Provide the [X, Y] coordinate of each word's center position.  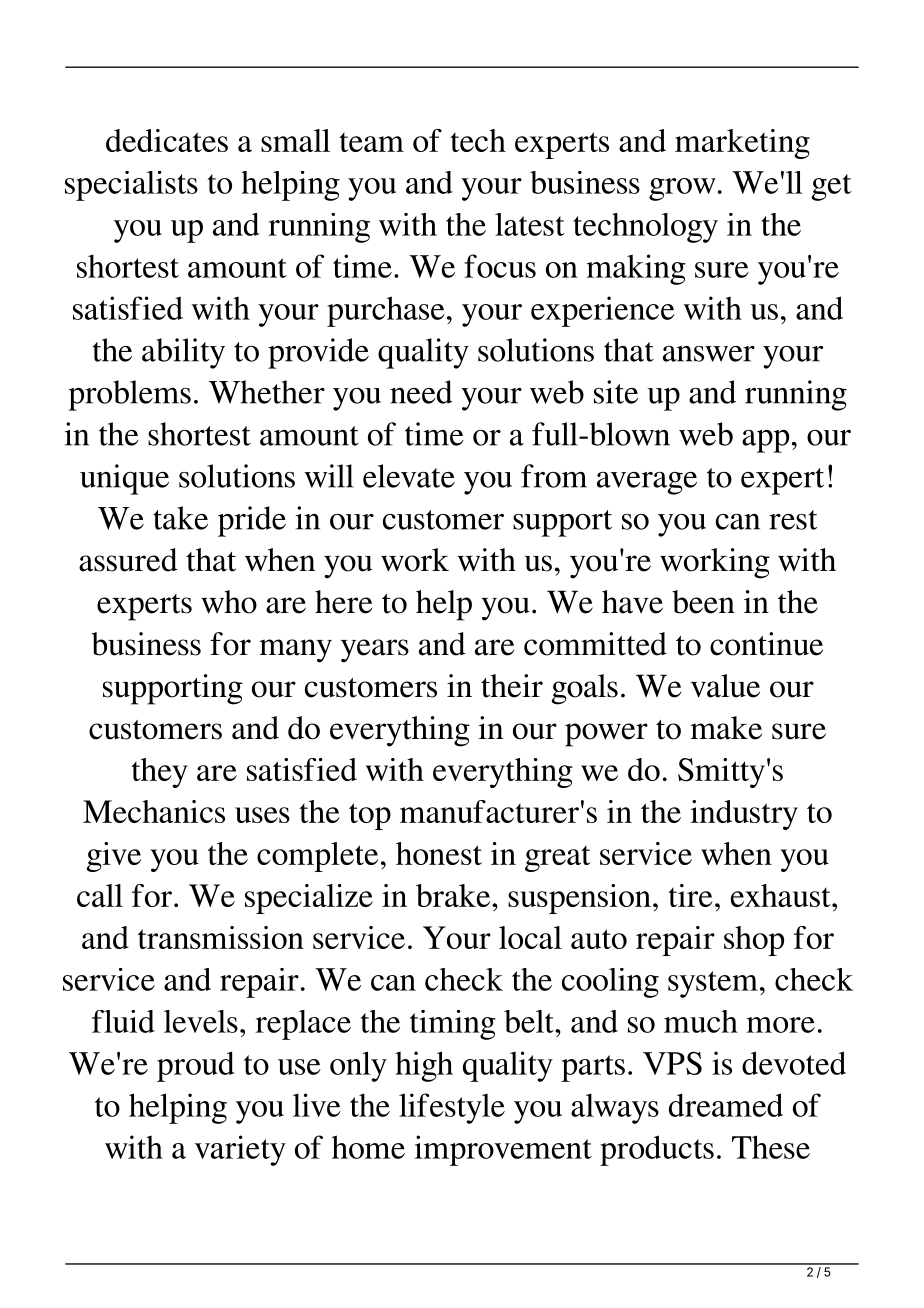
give [114, 857]
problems [129, 395]
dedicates [167, 140]
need [421, 392]
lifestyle [452, 1108]
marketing [742, 144]
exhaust [782, 895]
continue [766, 644]
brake [454, 895]
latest [530, 224]
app [765, 441]
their [512, 686]
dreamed [726, 1105]
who [229, 602]
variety [240, 1150]
